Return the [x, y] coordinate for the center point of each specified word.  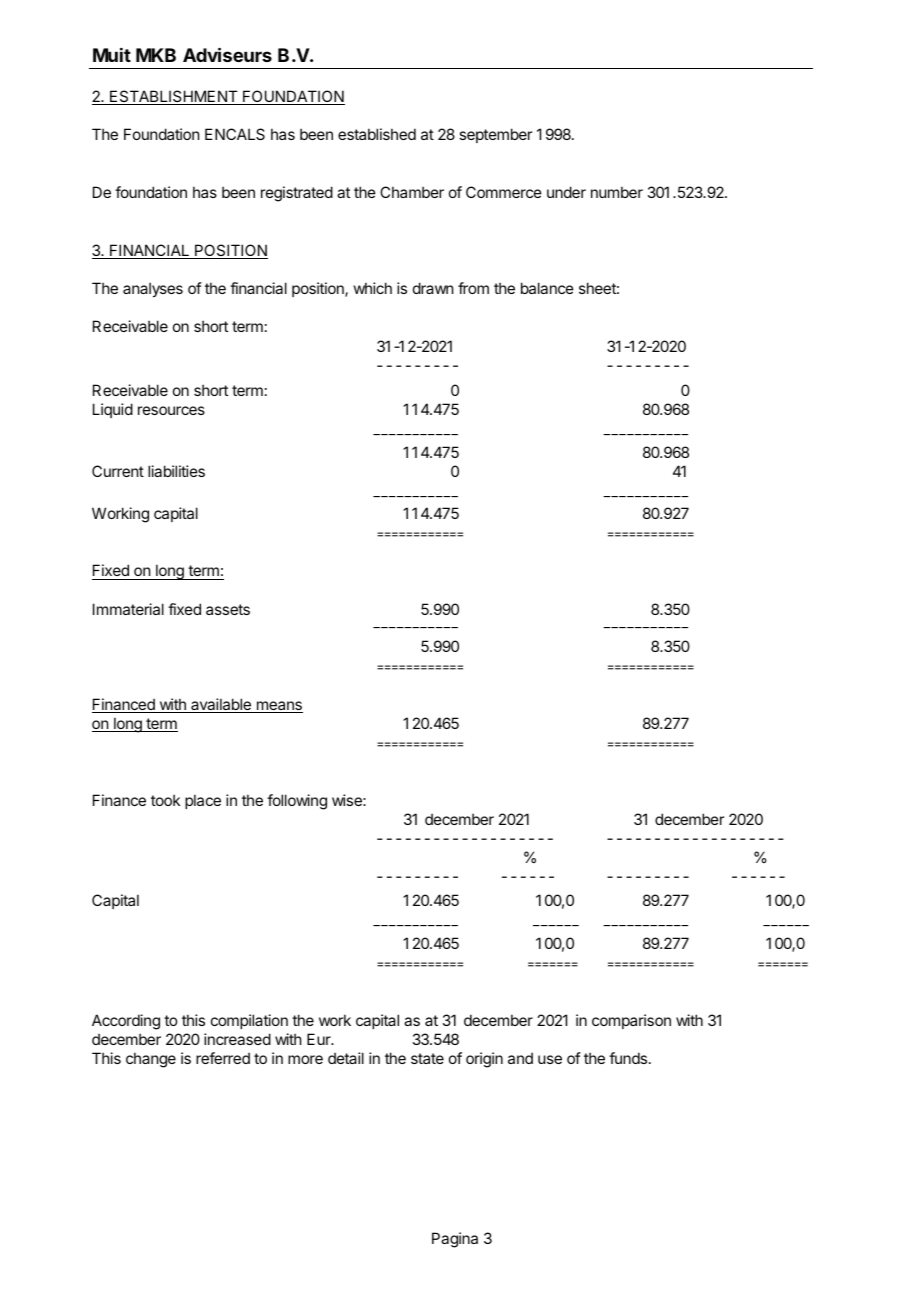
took [165, 800]
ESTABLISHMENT [174, 97]
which [373, 288]
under [566, 192]
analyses [153, 289]
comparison [631, 1021]
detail [346, 1058]
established [377, 134]
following [297, 802]
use [550, 1059]
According [126, 1022]
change [151, 1060]
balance [547, 288]
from [473, 288]
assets [228, 609]
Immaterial [128, 609]
